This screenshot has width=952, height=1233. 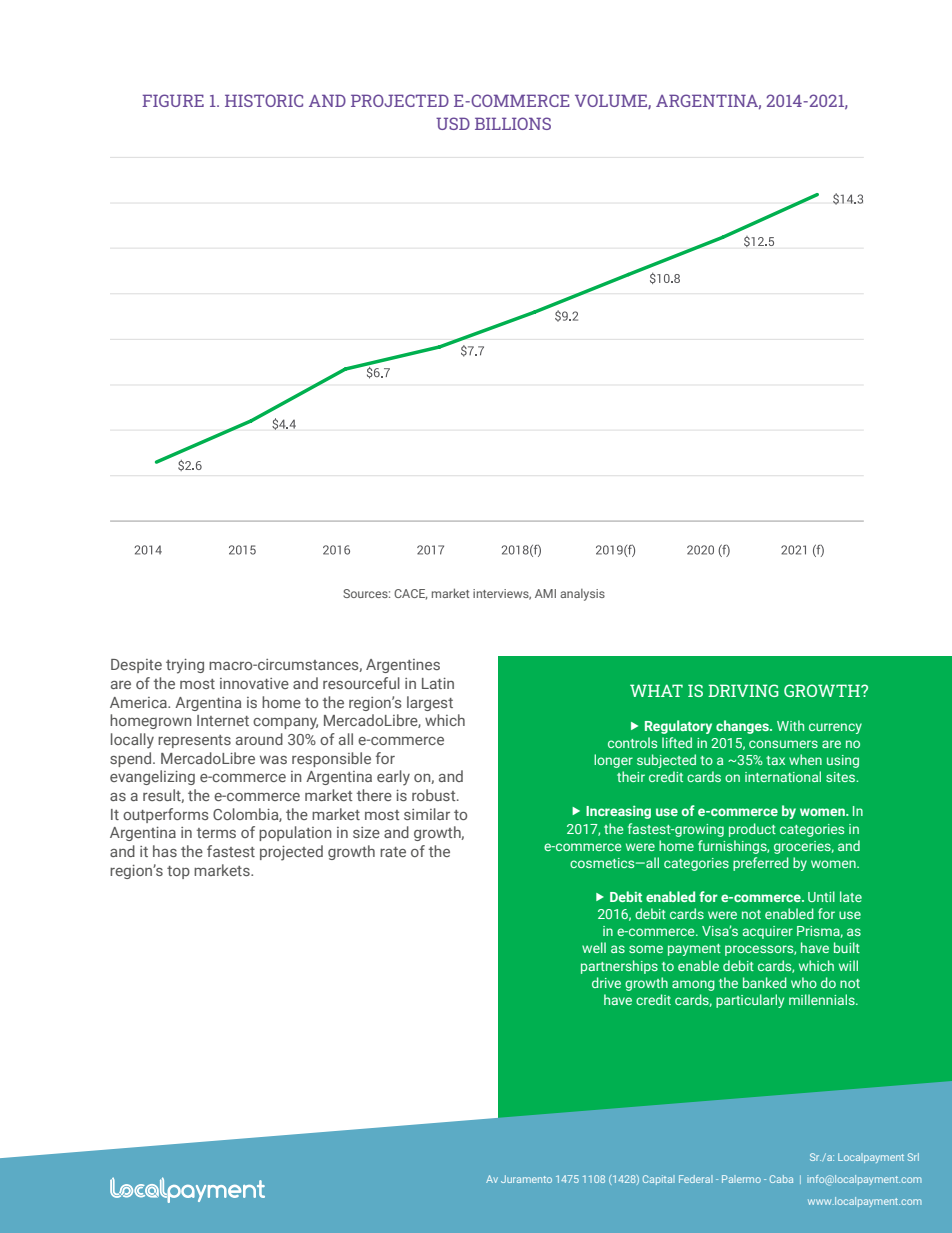 What do you see at coordinates (841, 777) in the screenshot?
I see `sites` at bounding box center [841, 777].
